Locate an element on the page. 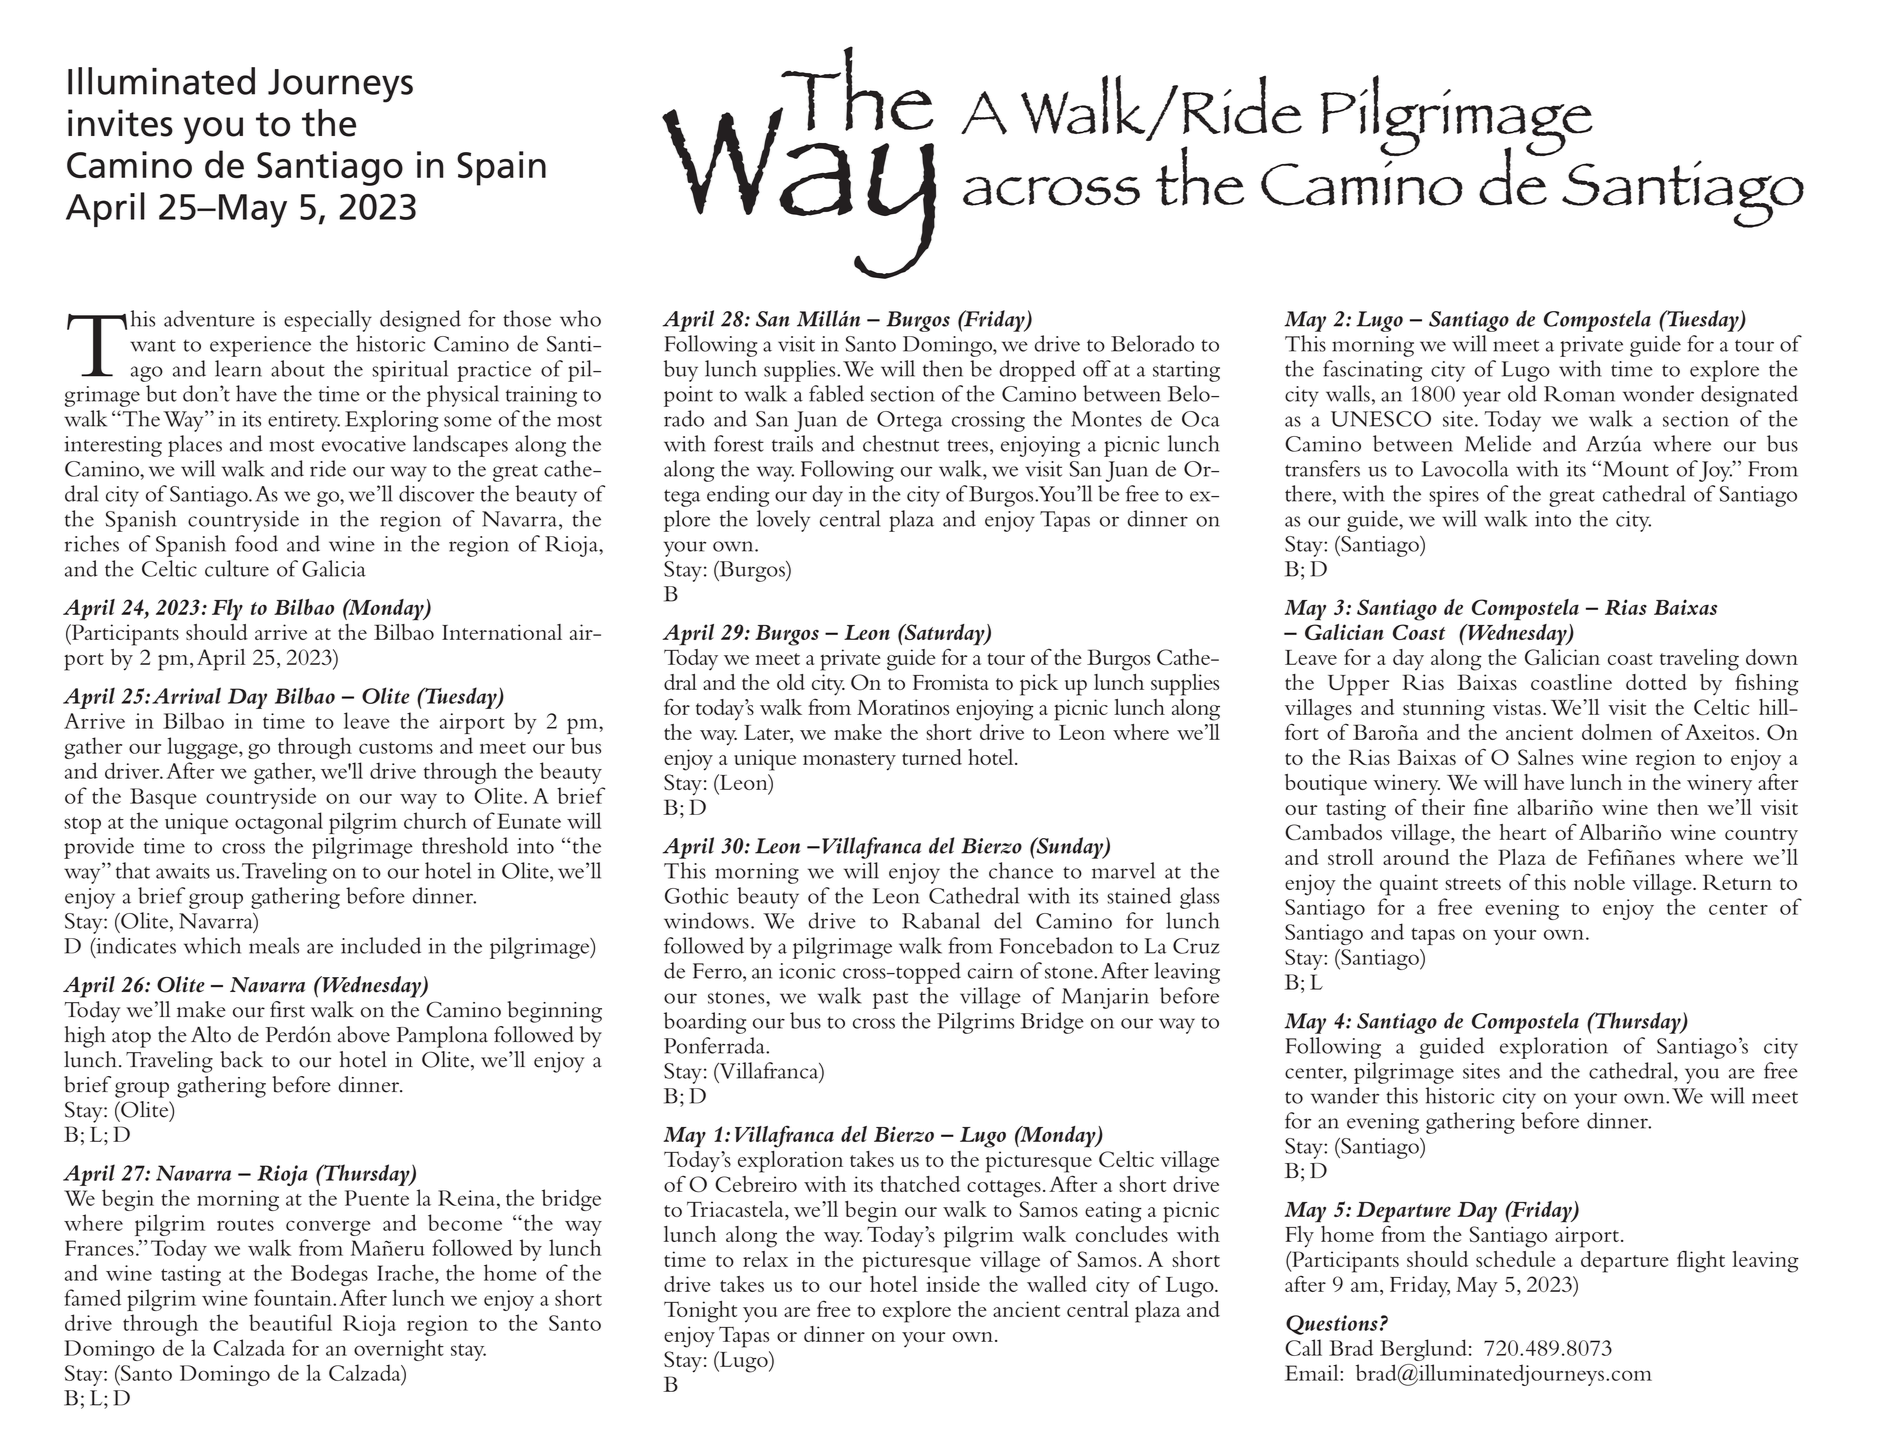 The width and height of the image is (1884, 1456). beautiful is located at coordinates (290, 1322).
